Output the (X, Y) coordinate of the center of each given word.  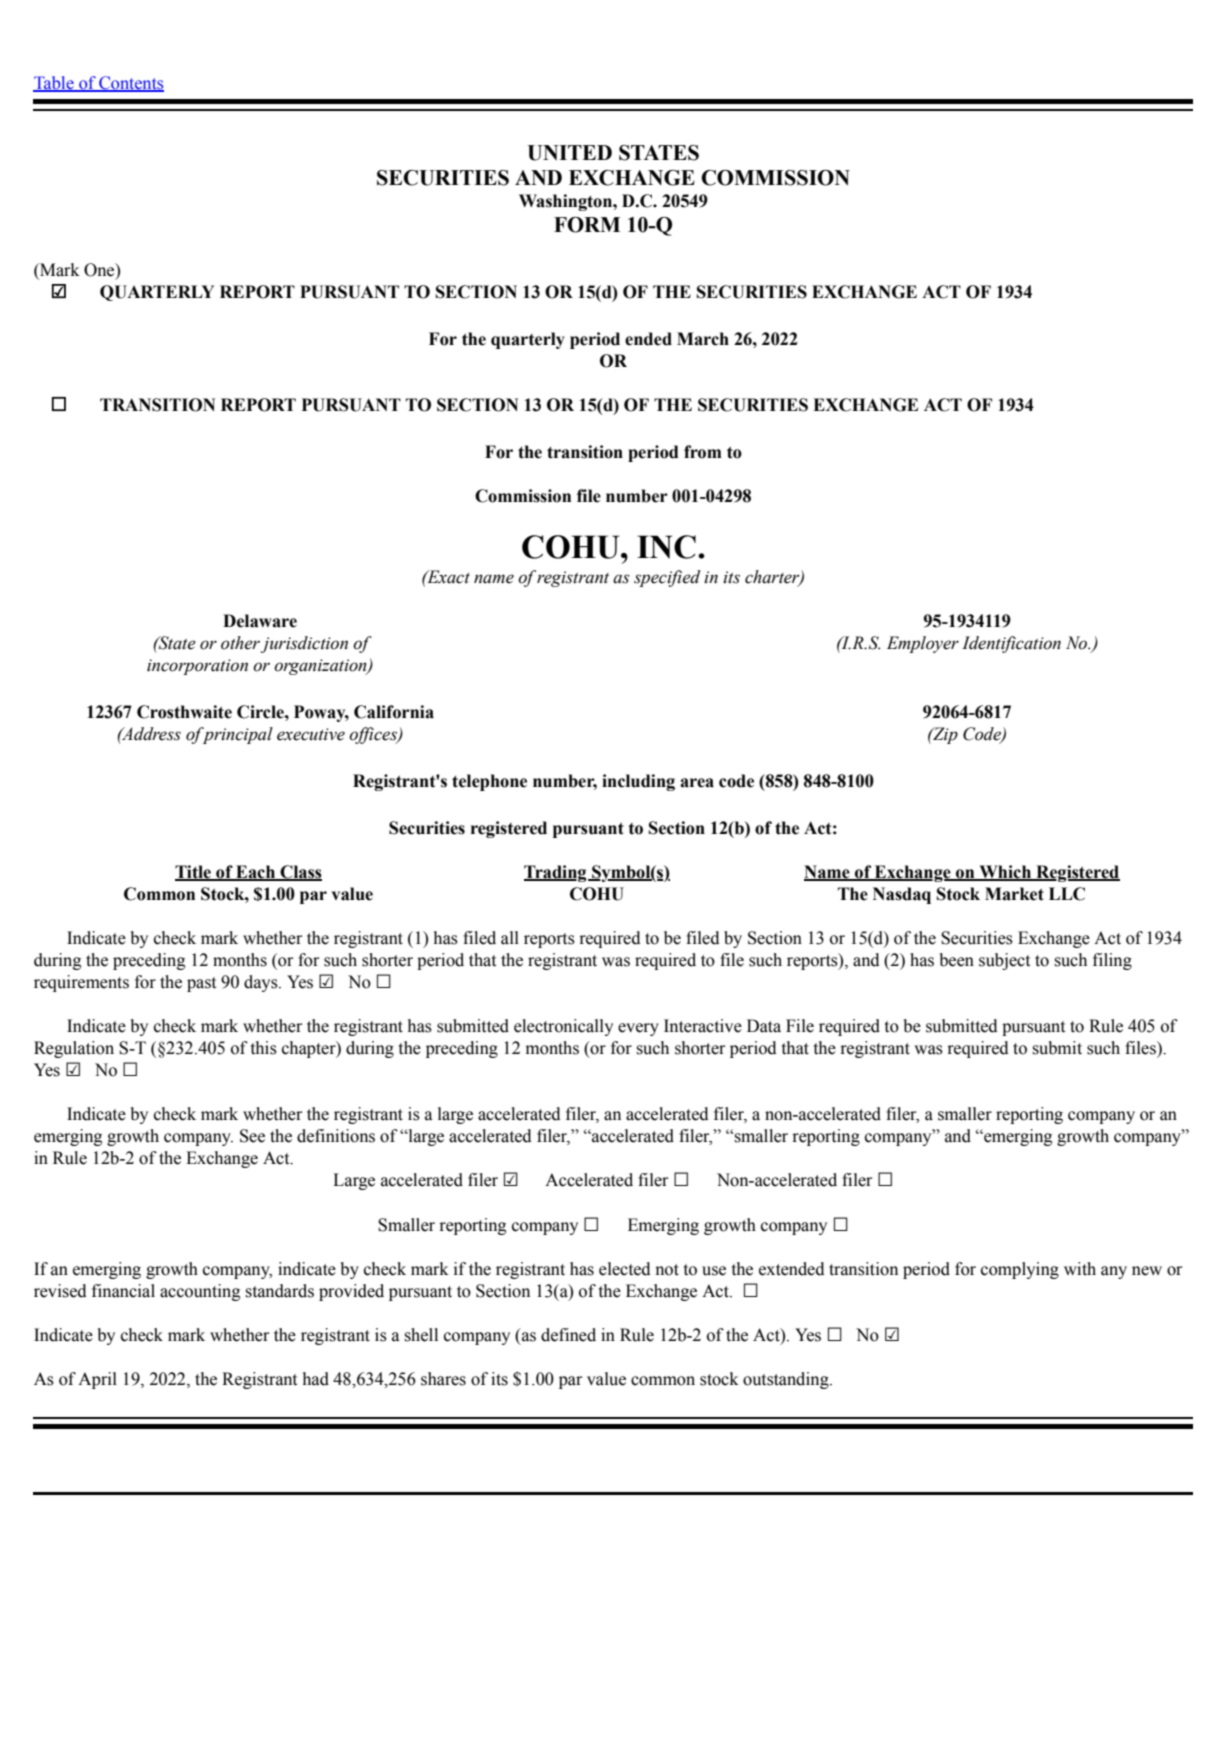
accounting (200, 1292)
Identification (1011, 644)
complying (1020, 1270)
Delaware (260, 621)
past (201, 984)
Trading (556, 873)
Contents (130, 84)
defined (568, 1335)
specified (667, 578)
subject (1004, 961)
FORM (587, 225)
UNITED (569, 153)
